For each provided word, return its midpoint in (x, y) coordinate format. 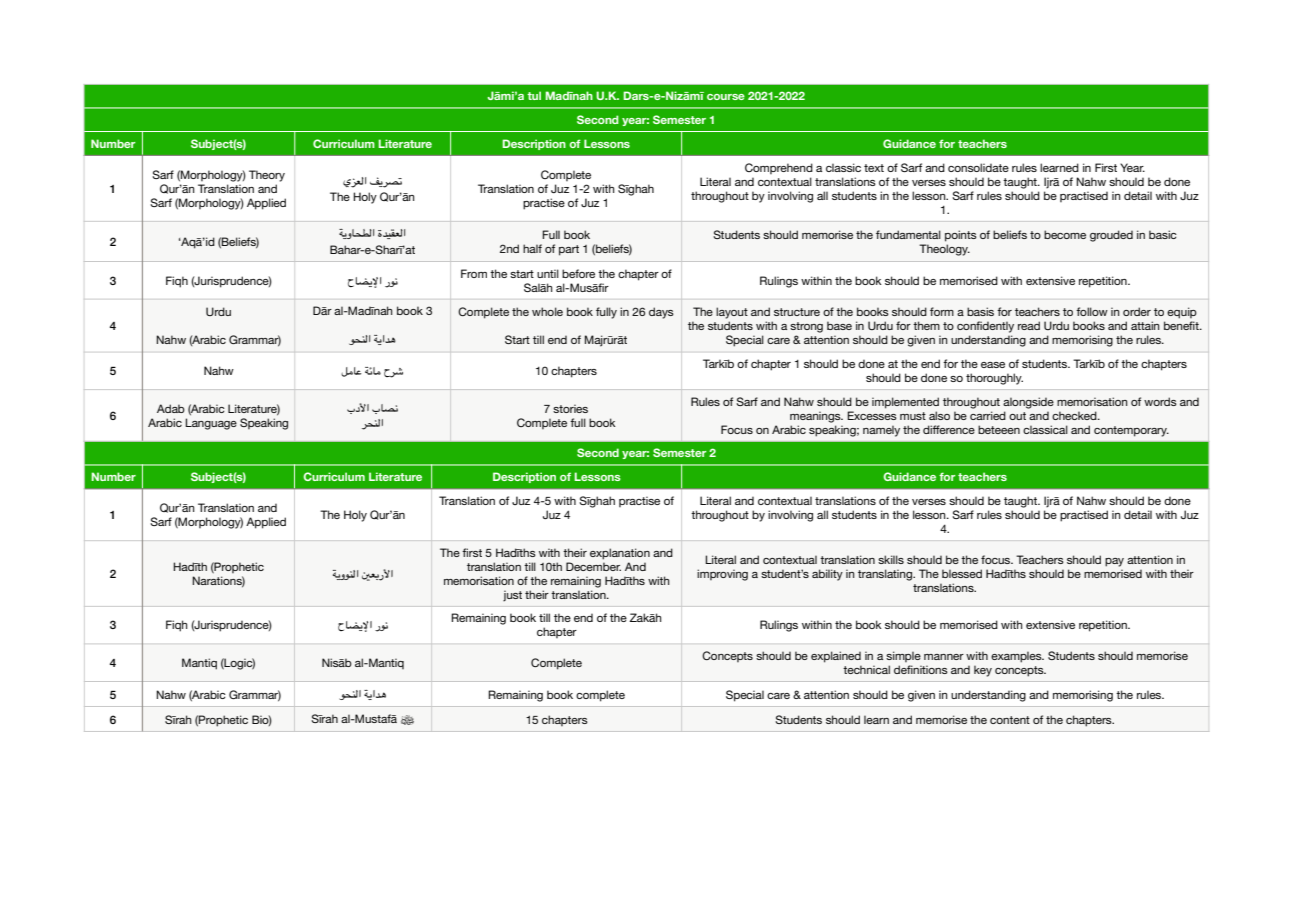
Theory (267, 176)
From (474, 273)
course (726, 97)
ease (993, 365)
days (661, 313)
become (1065, 234)
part (569, 250)
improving (722, 575)
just (512, 596)
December (593, 566)
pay (1114, 562)
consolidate (978, 167)
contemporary (1131, 431)
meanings (816, 417)
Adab (171, 408)
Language (211, 424)
